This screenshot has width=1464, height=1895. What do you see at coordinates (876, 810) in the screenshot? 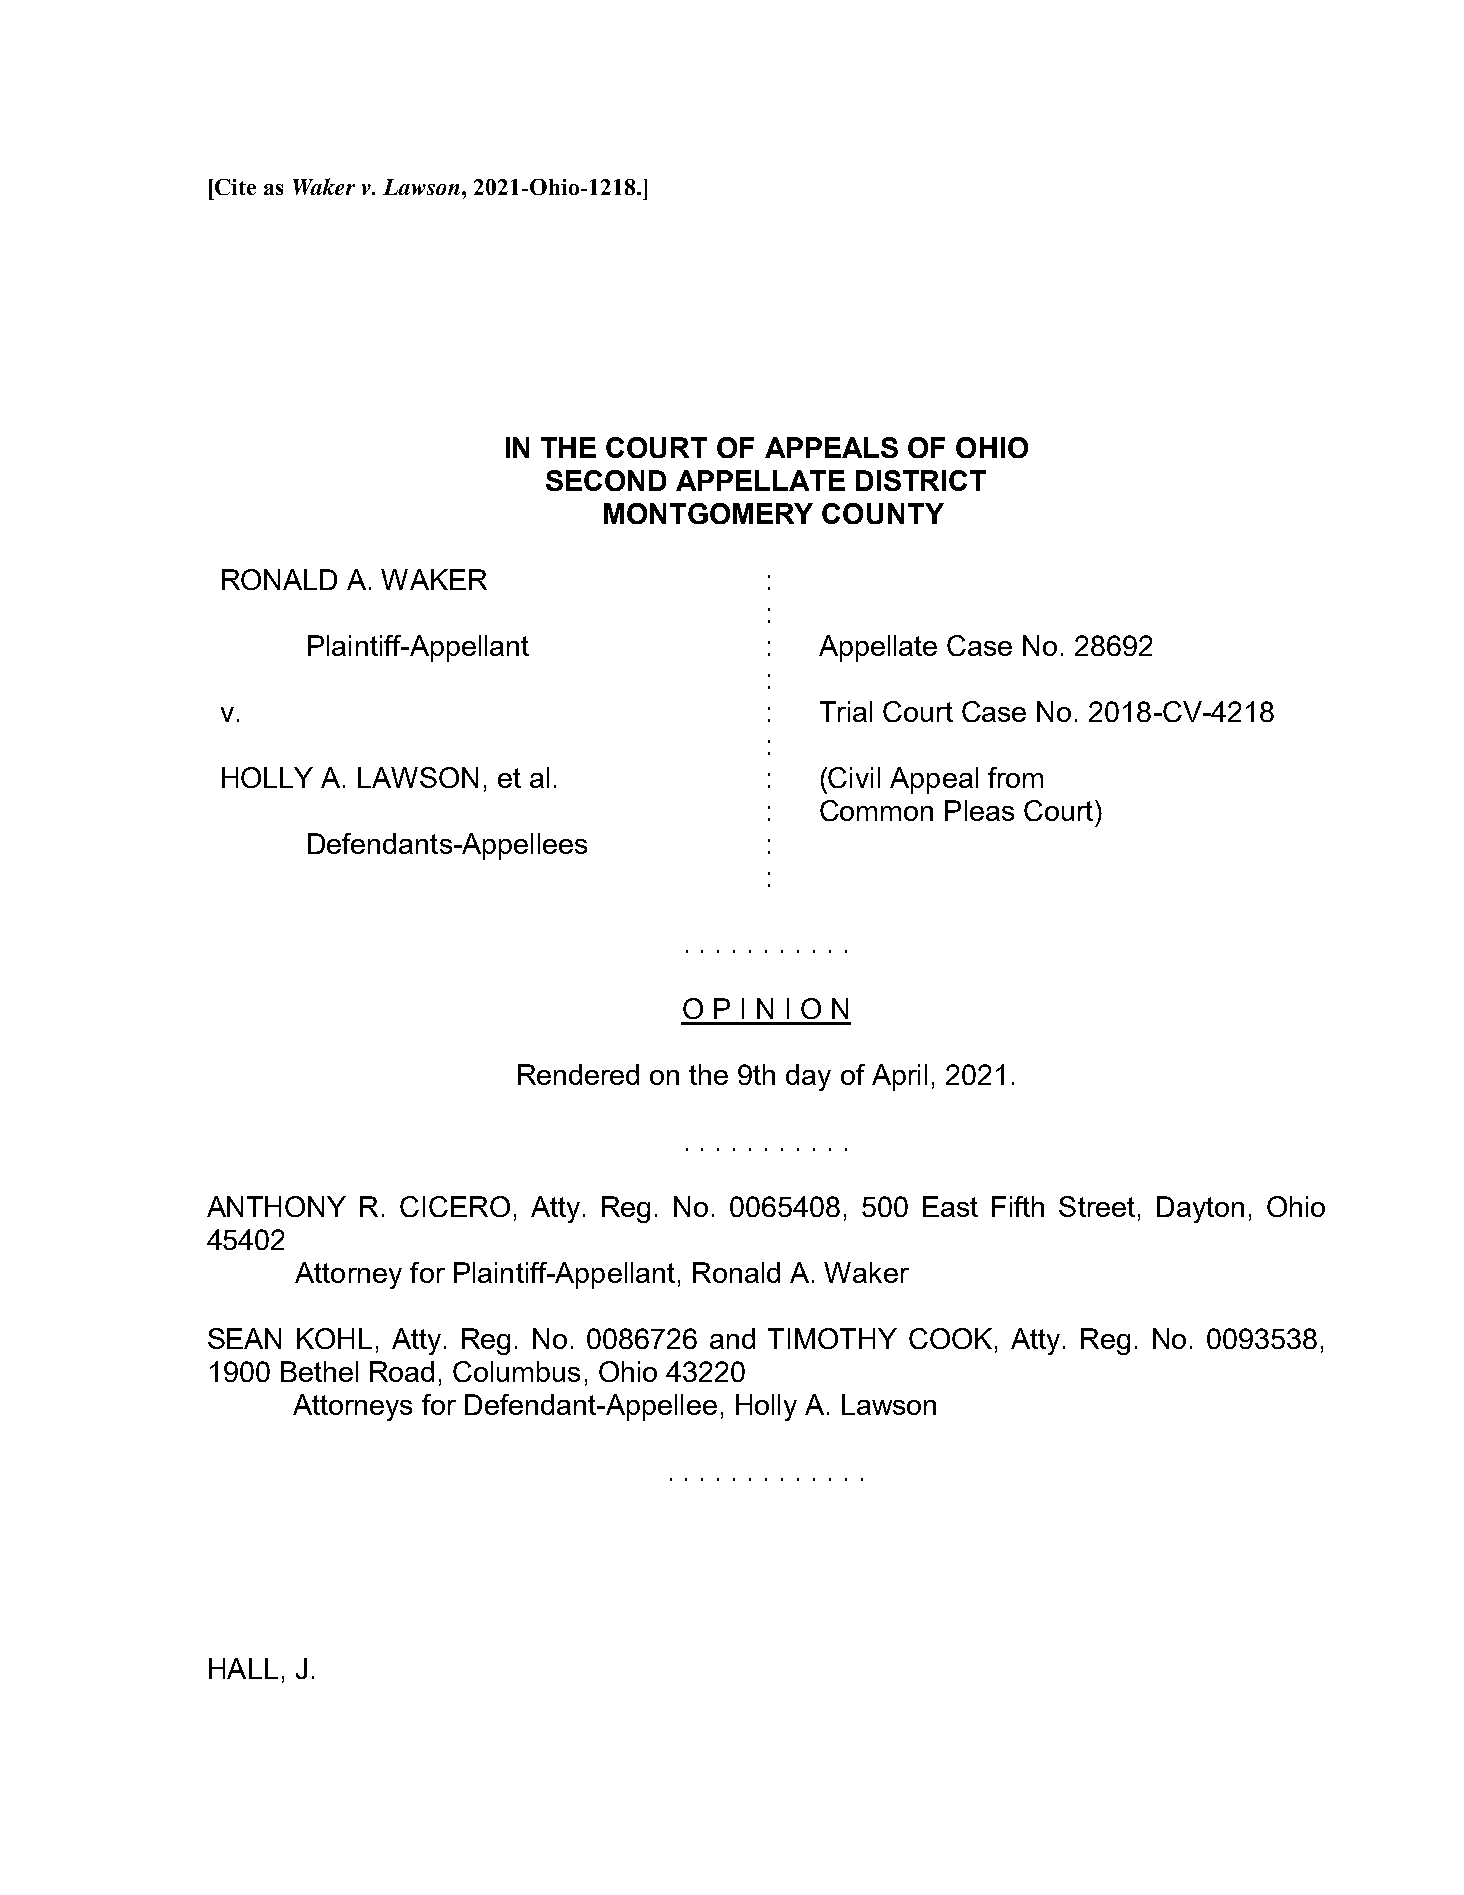
I see `Common` at bounding box center [876, 810].
